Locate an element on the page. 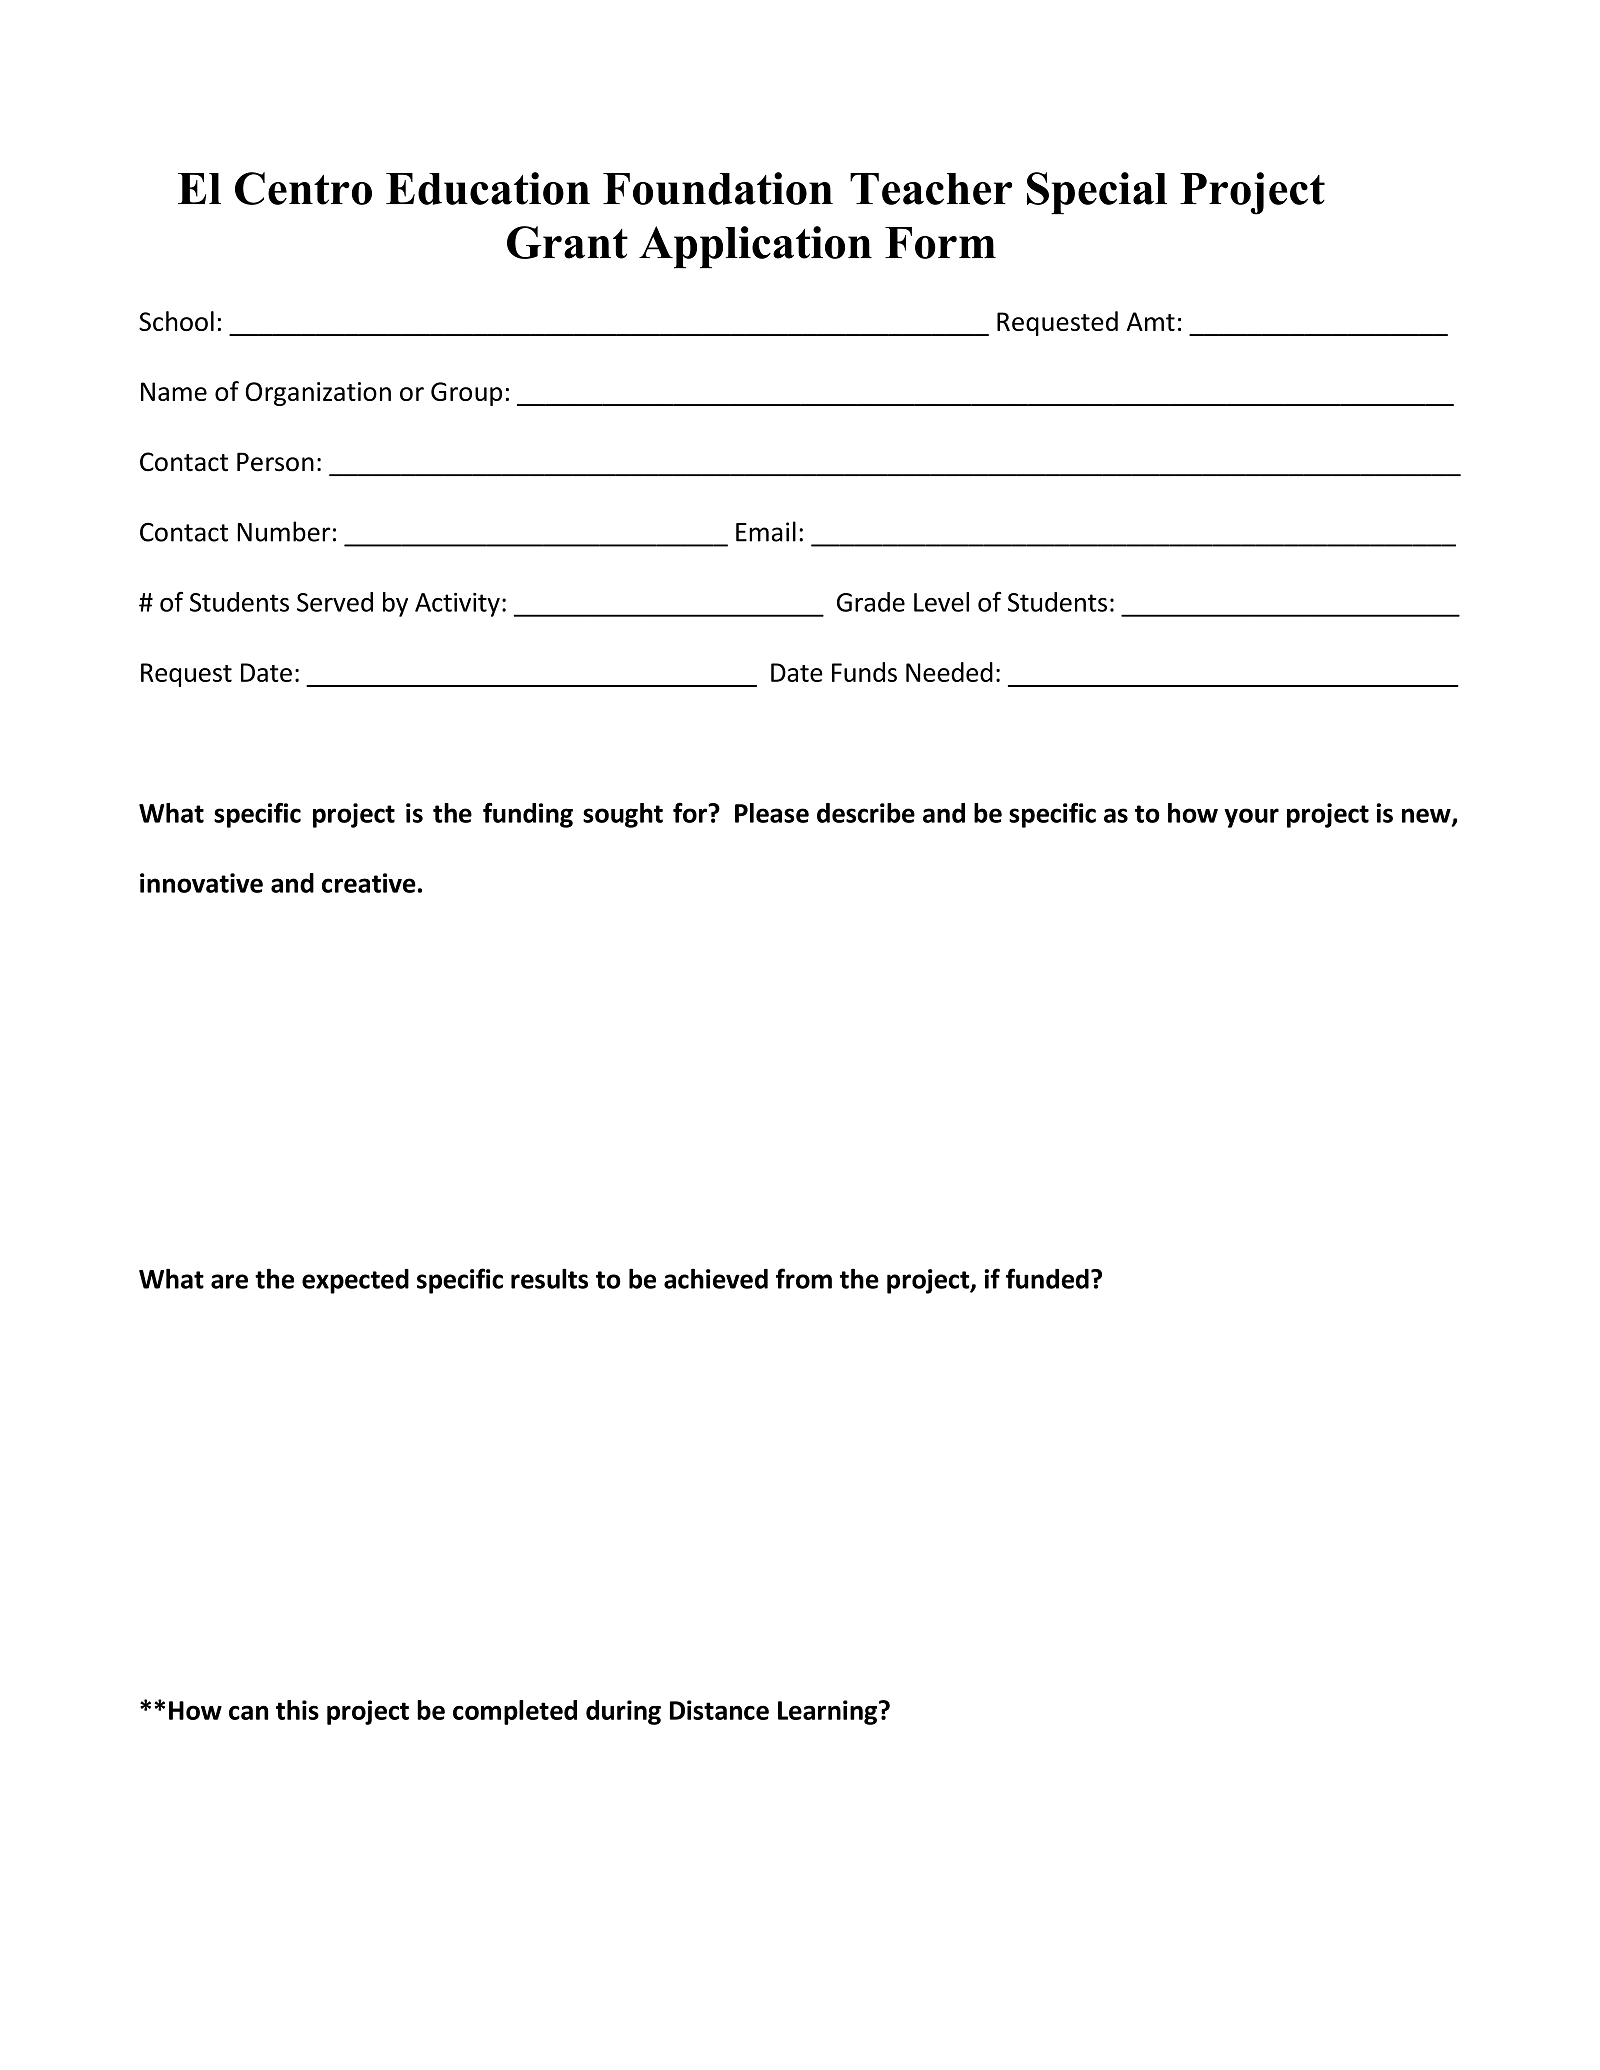 The height and width of the page is (2070, 1600). from is located at coordinates (804, 1278).
